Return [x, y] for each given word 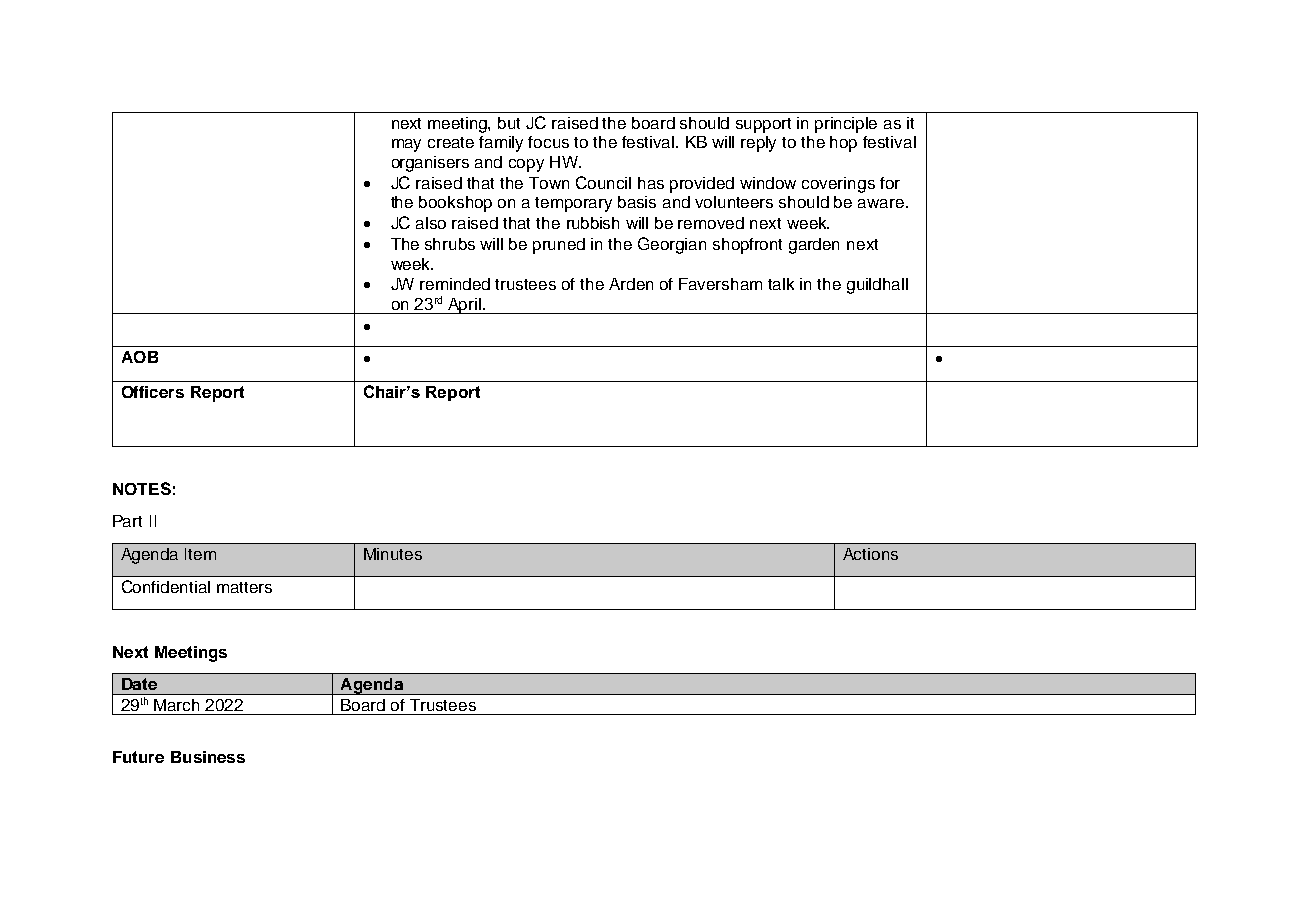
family [501, 144]
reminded [455, 284]
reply [758, 144]
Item [200, 554]
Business [208, 757]
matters [244, 587]
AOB [140, 357]
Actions [870, 554]
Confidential [166, 586]
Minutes [393, 554]
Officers [153, 392]
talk [781, 284]
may [406, 145]
